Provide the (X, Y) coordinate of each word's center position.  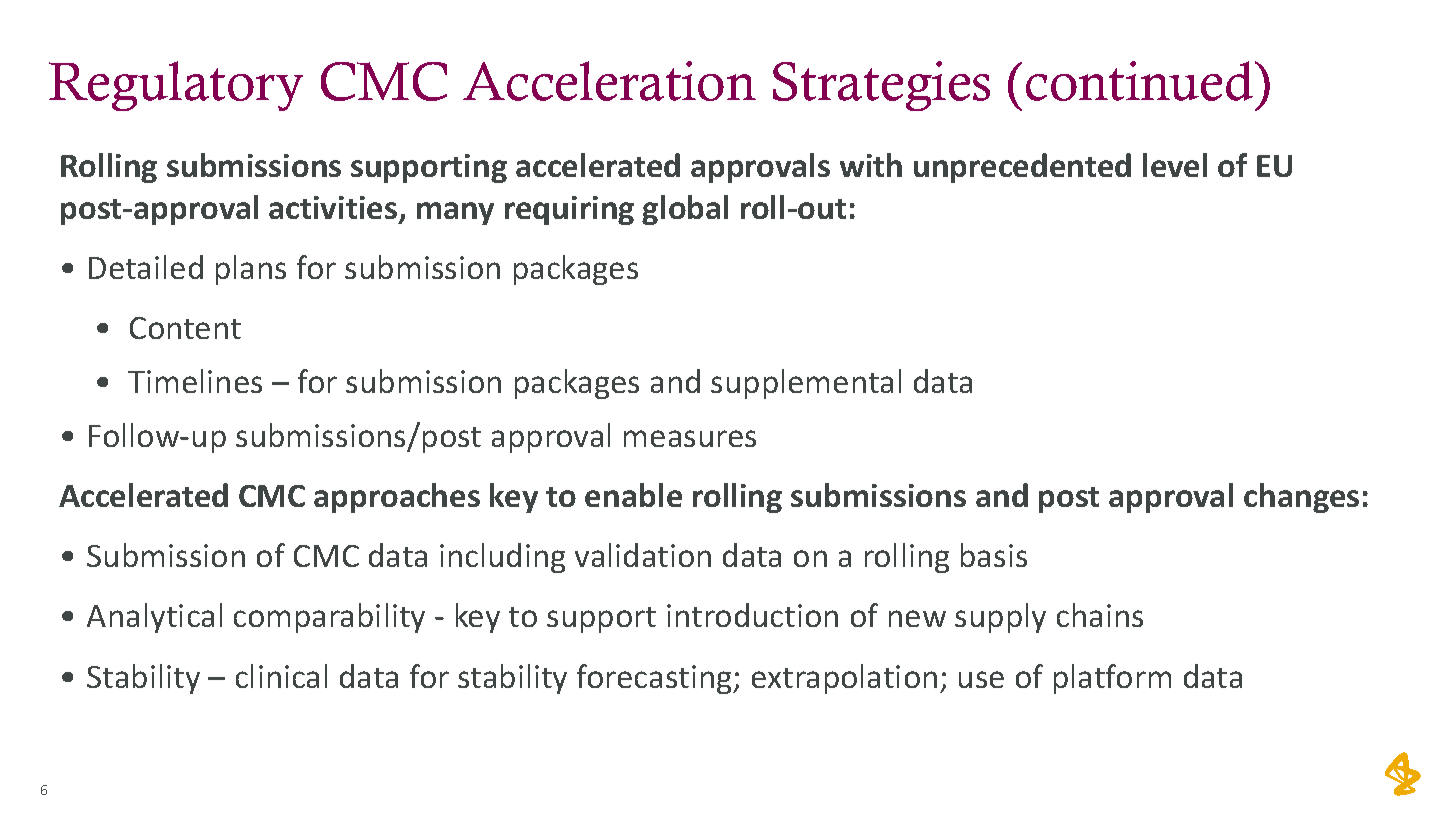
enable (633, 495)
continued (1141, 81)
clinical (281, 676)
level (1175, 165)
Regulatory (176, 86)
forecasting (655, 679)
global (685, 210)
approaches (397, 498)
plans (251, 270)
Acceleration (609, 81)
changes (1301, 498)
